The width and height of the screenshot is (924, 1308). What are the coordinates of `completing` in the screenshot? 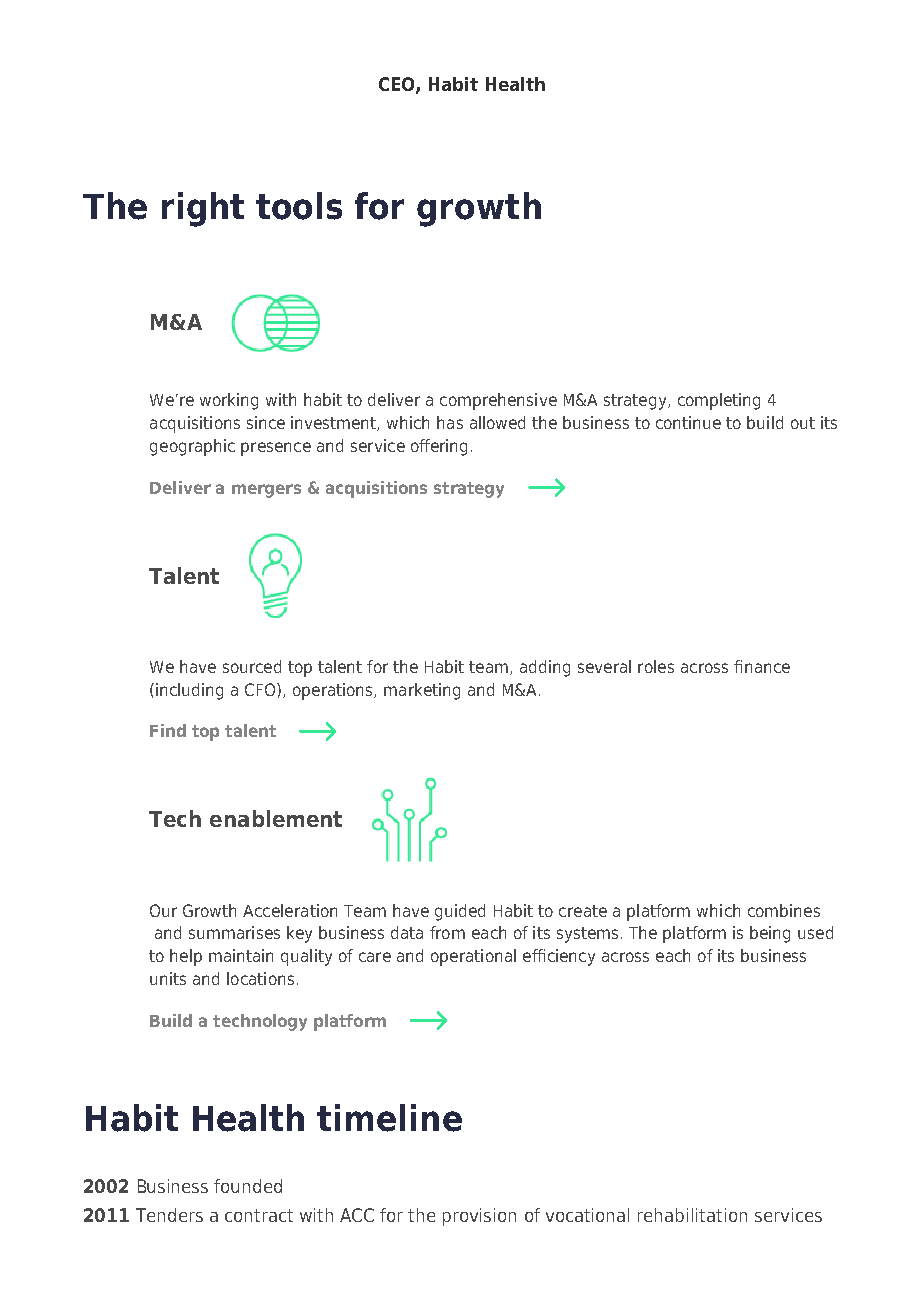 It's located at (719, 401).
